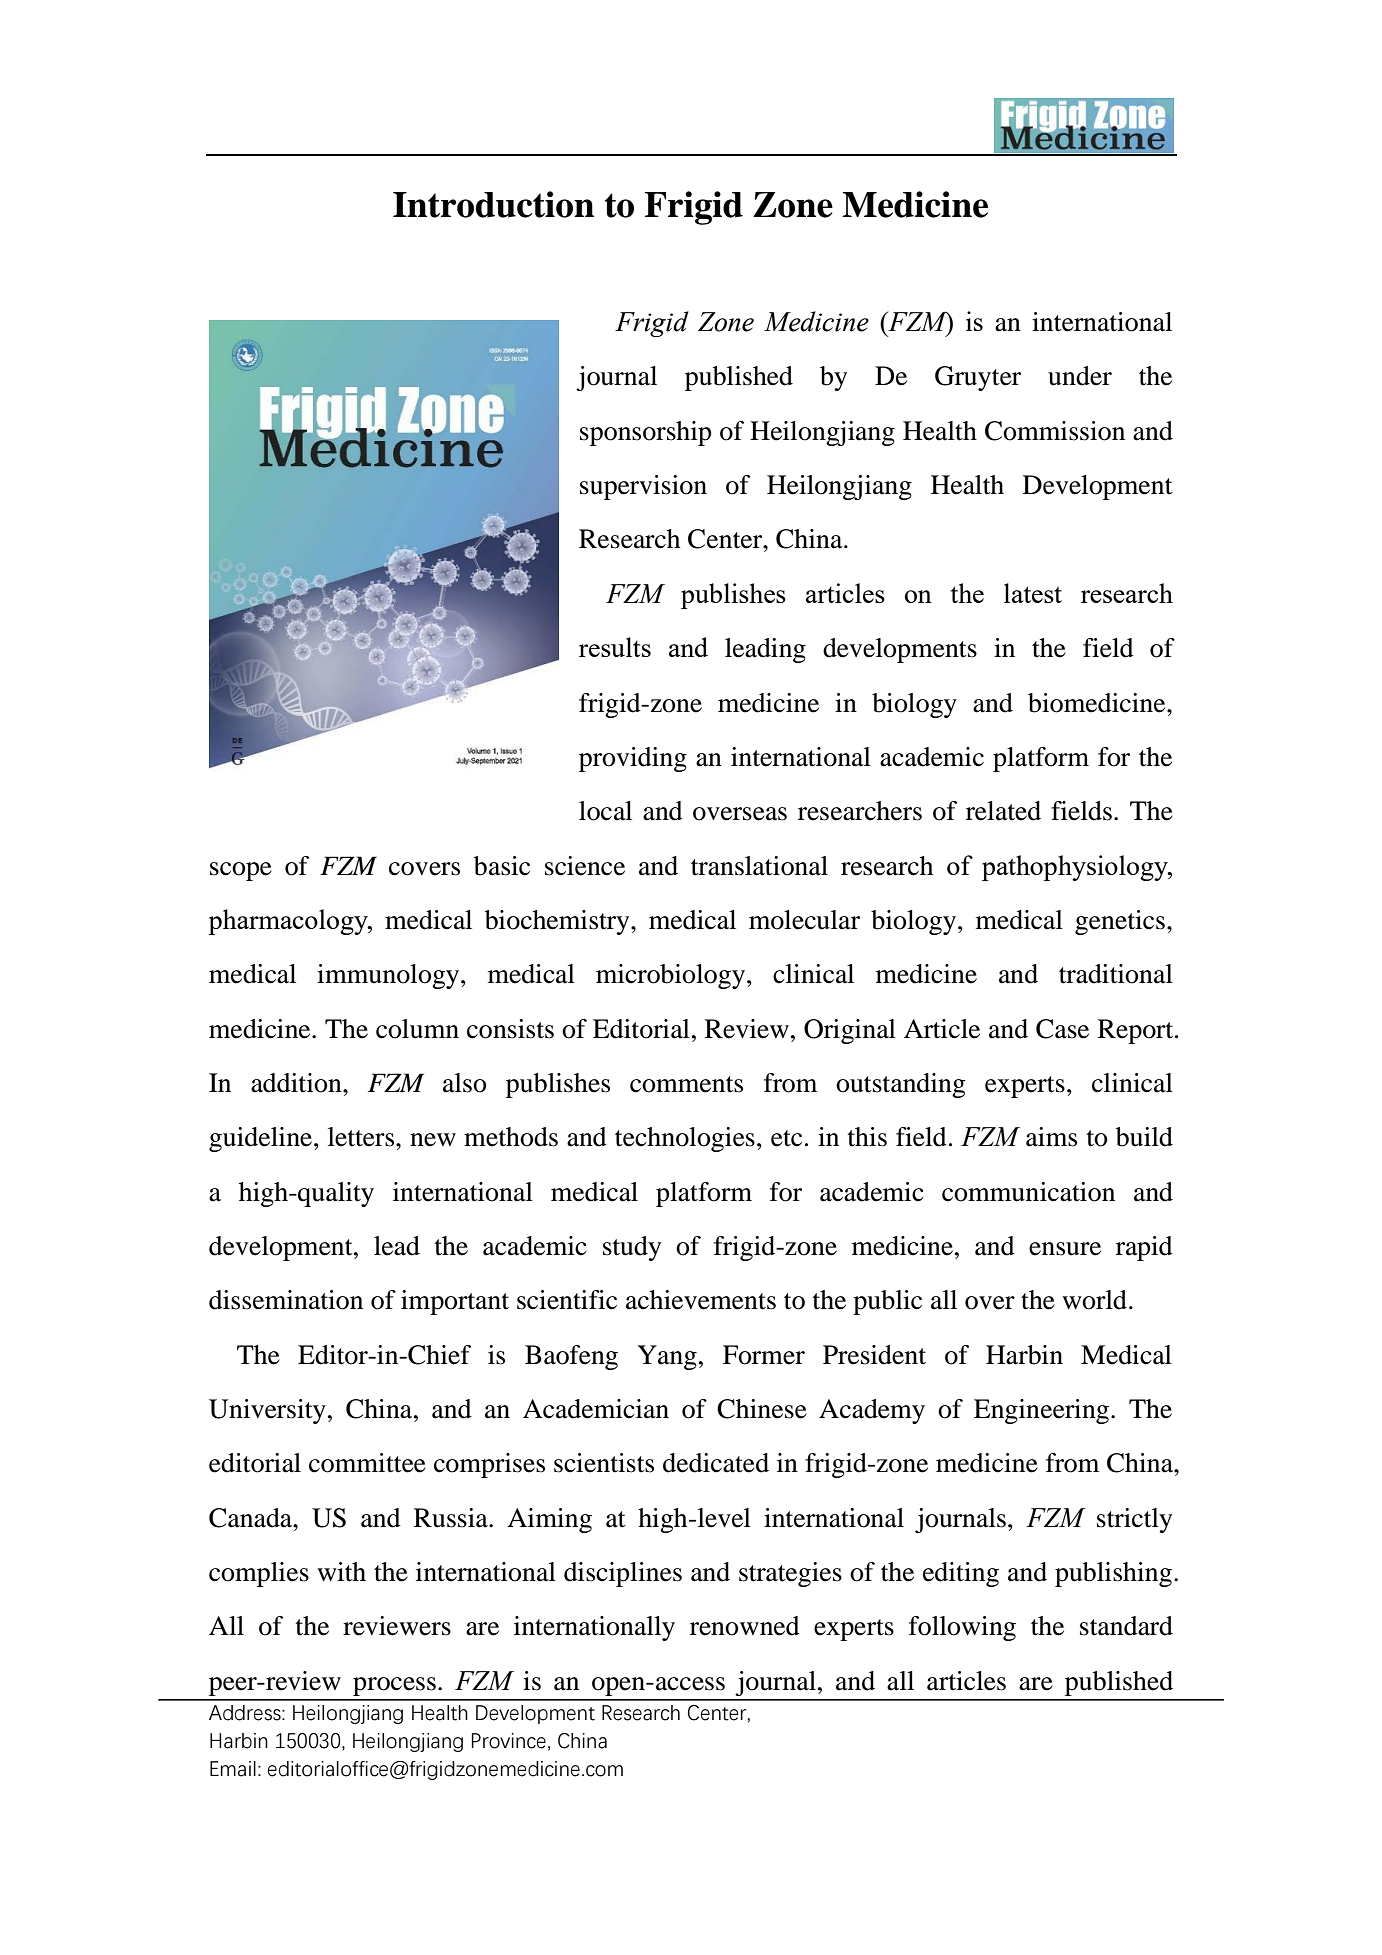 The height and width of the document is (1955, 1382). What do you see at coordinates (389, 976) in the document?
I see `immunology` at bounding box center [389, 976].
